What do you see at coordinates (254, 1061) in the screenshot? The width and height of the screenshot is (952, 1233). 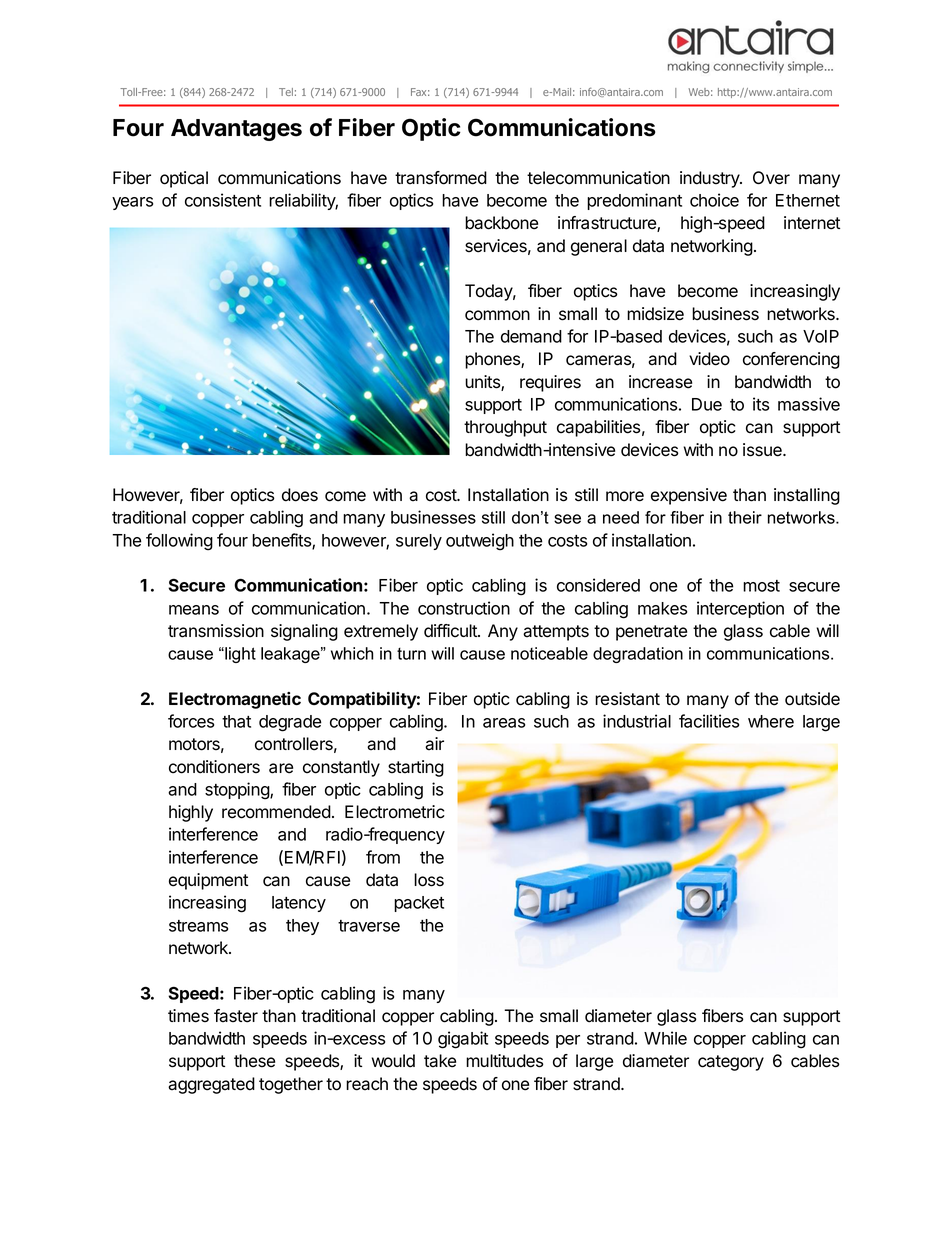 I see `these` at bounding box center [254, 1061].
